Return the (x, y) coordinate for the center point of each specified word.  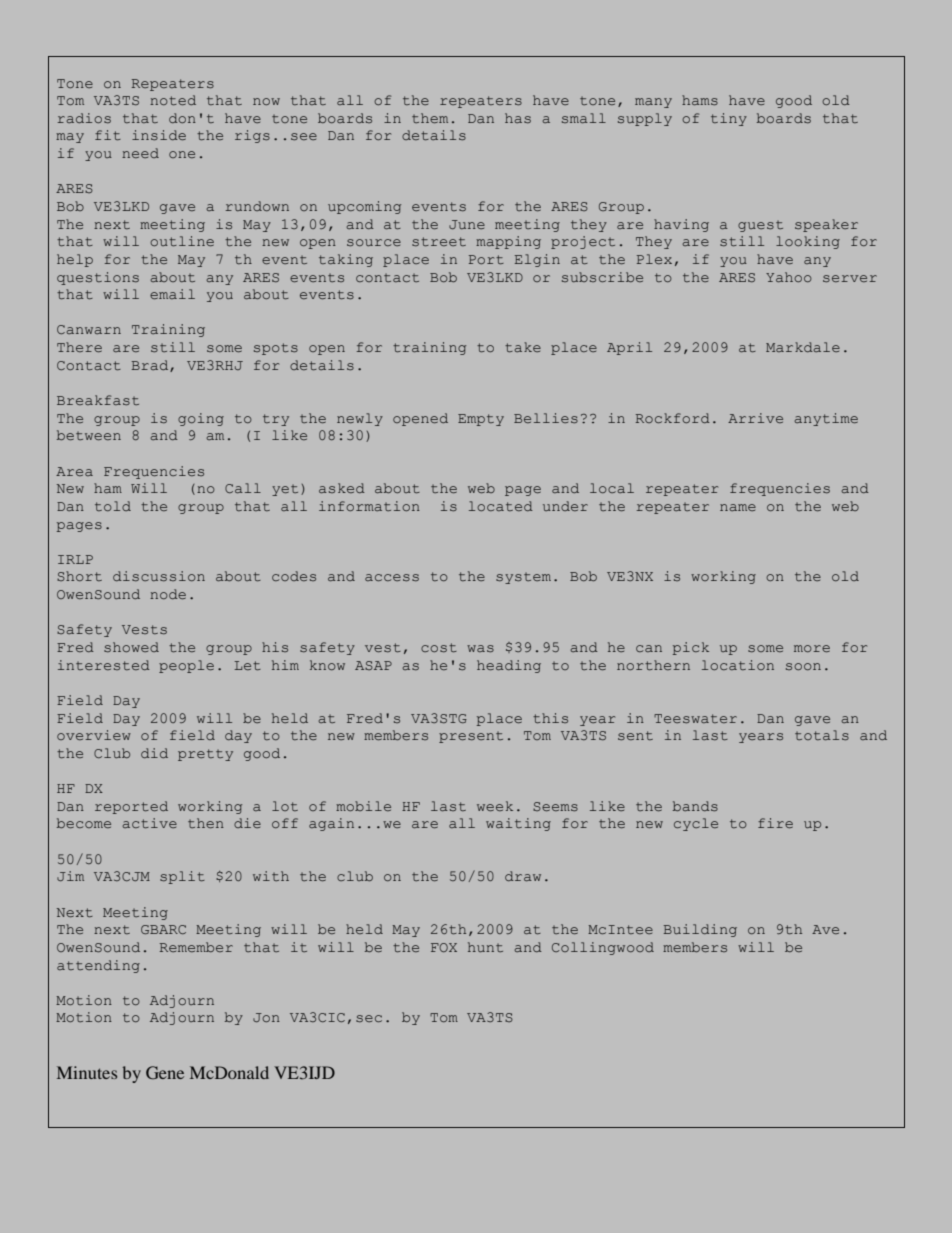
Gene (165, 1072)
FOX (444, 947)
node (168, 594)
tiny (729, 119)
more (812, 648)
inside (159, 135)
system (523, 578)
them (430, 118)
